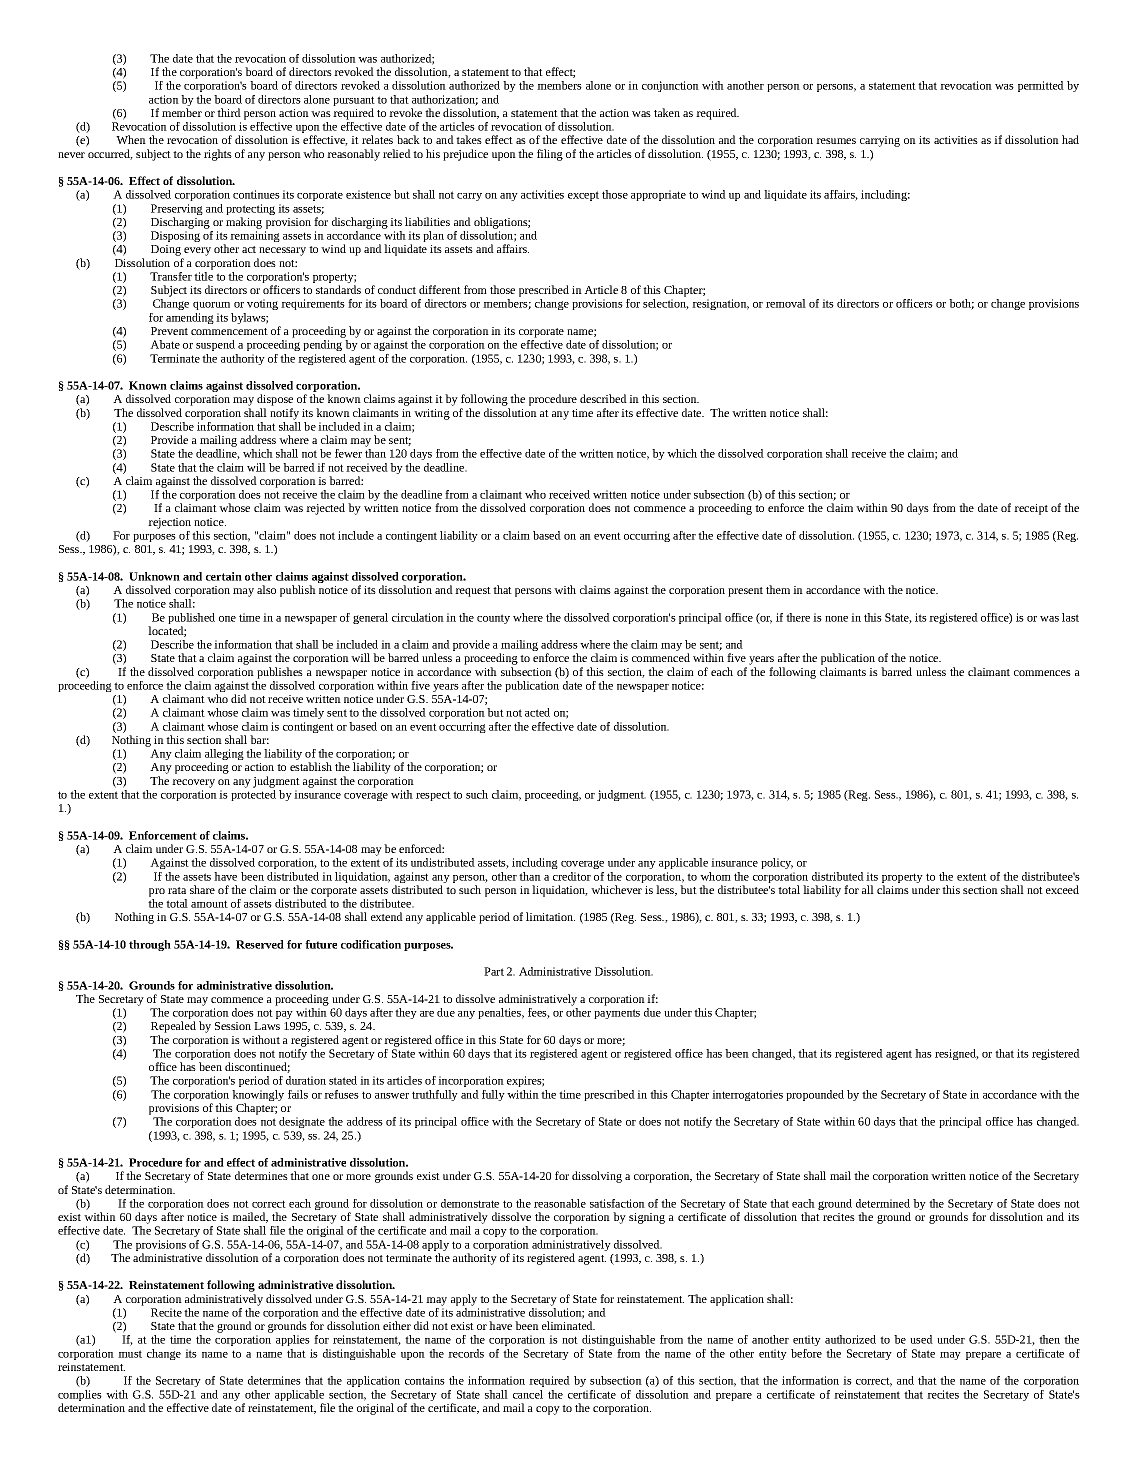 The width and height of the screenshot is (1137, 1471). Describe the element at coordinates (130, 1354) in the screenshot. I see `must` at that location.
